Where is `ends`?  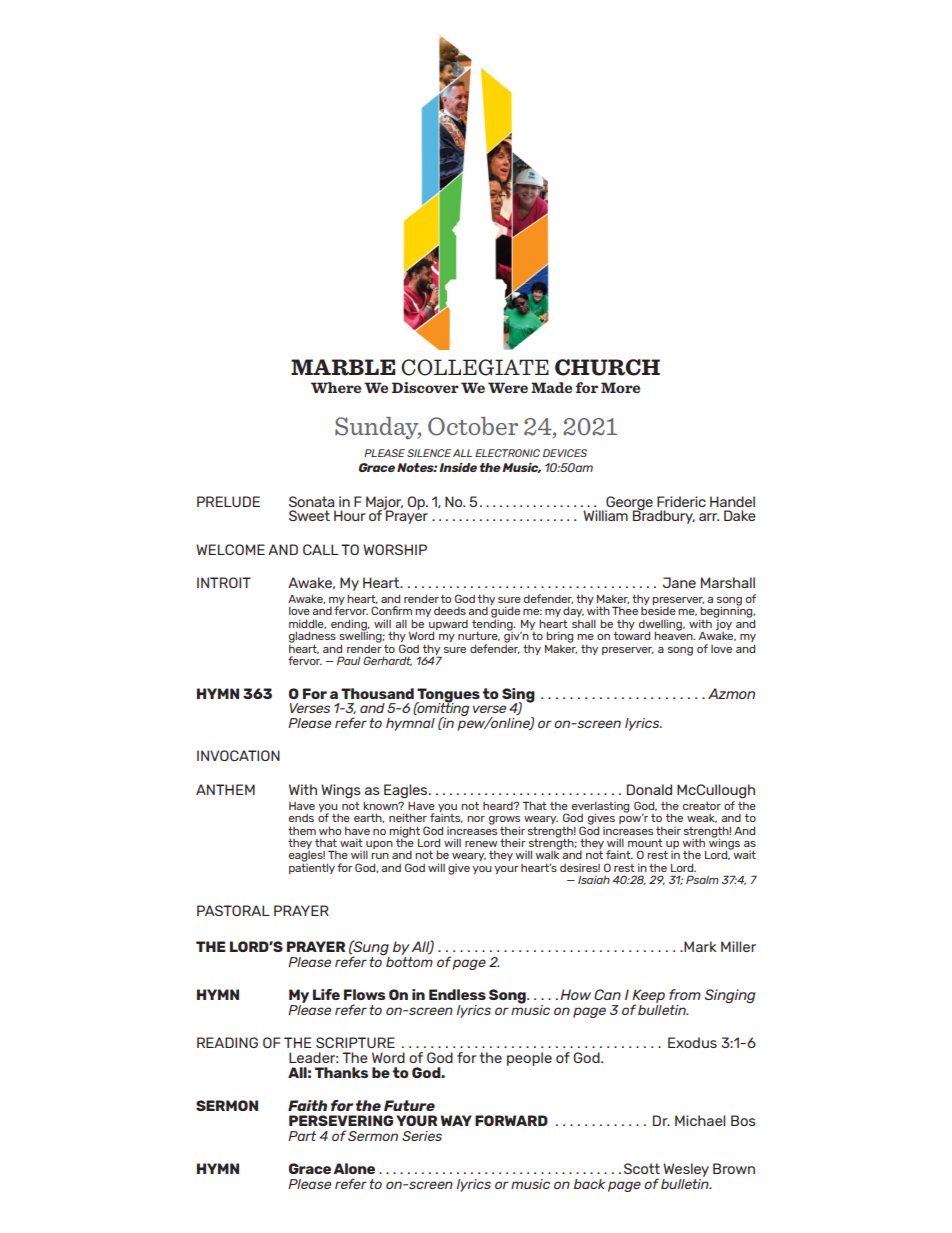
ends is located at coordinates (301, 818).
